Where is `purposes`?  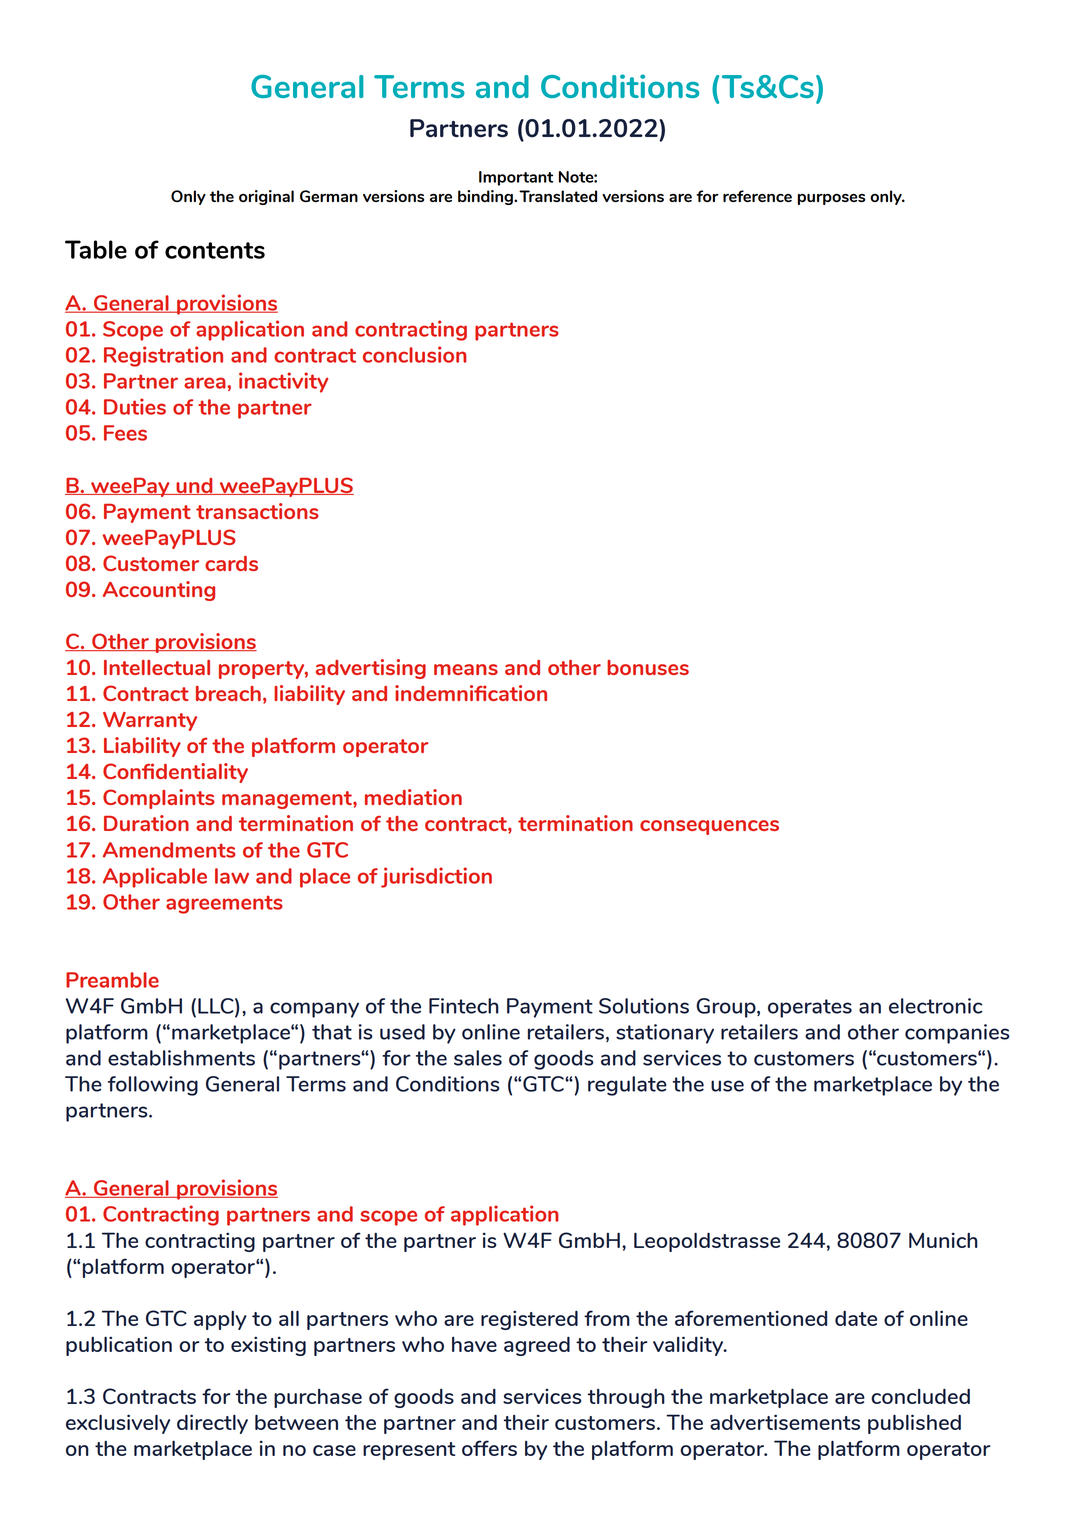 purposes is located at coordinates (831, 199).
